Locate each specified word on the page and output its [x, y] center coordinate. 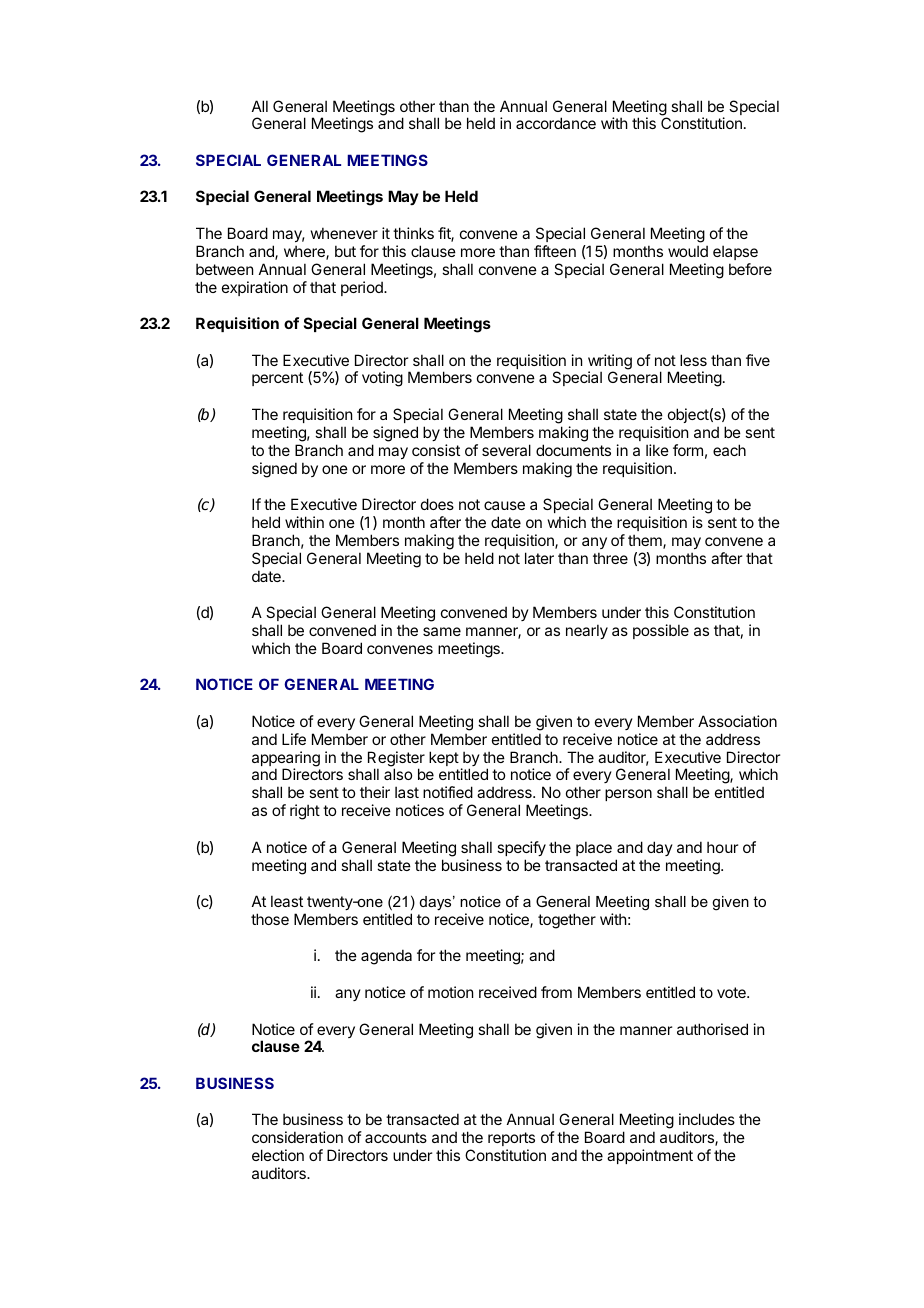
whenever [344, 233]
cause [504, 505]
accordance [556, 123]
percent [277, 379]
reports [511, 1139]
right [305, 812]
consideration [297, 1137]
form [688, 450]
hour [722, 847]
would [688, 251]
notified [448, 792]
